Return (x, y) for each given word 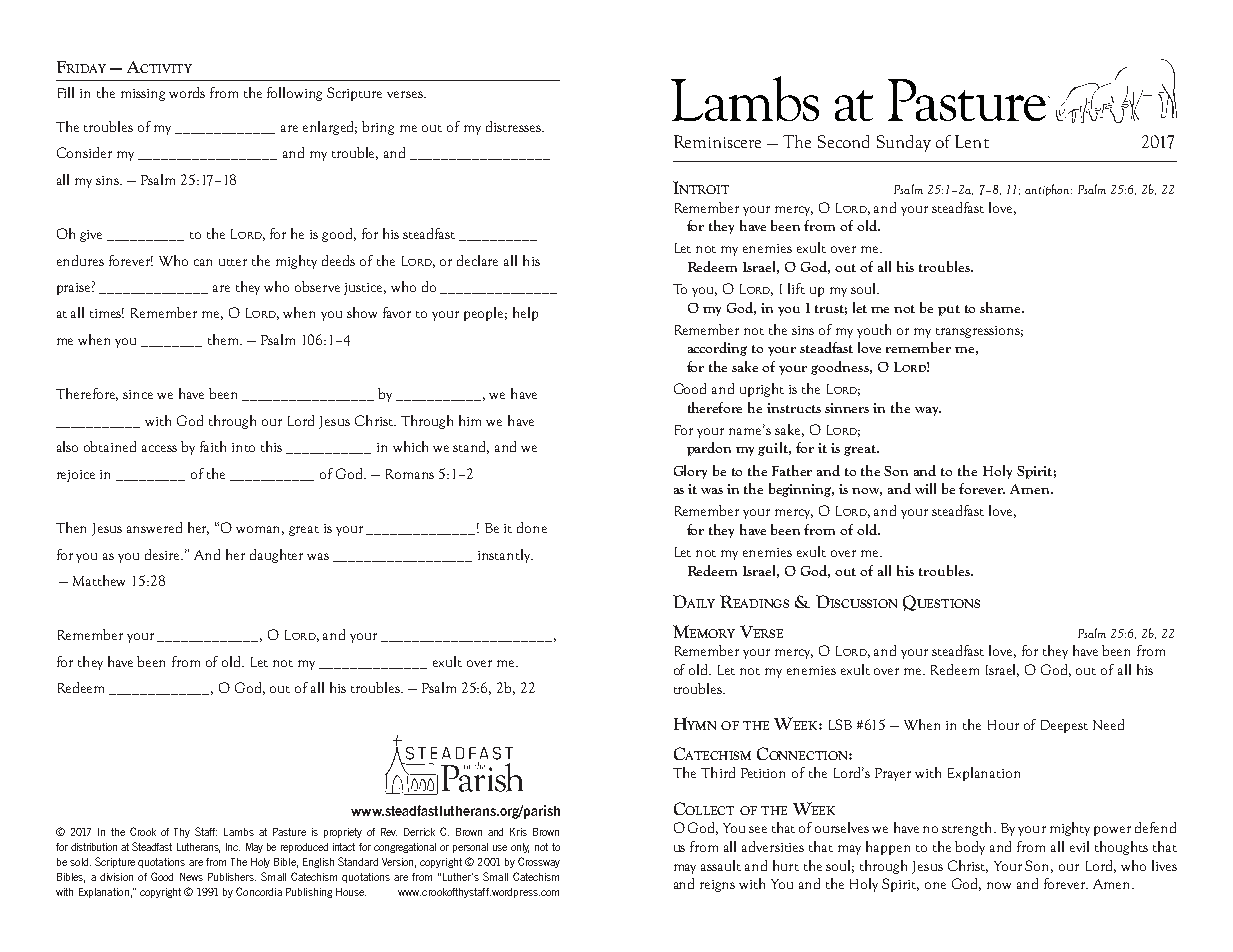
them (225, 339)
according (717, 349)
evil (1079, 846)
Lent (972, 141)
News (191, 877)
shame (1001, 307)
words (187, 92)
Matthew (99, 580)
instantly (505, 556)
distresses (514, 126)
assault (721, 865)
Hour (1003, 725)
